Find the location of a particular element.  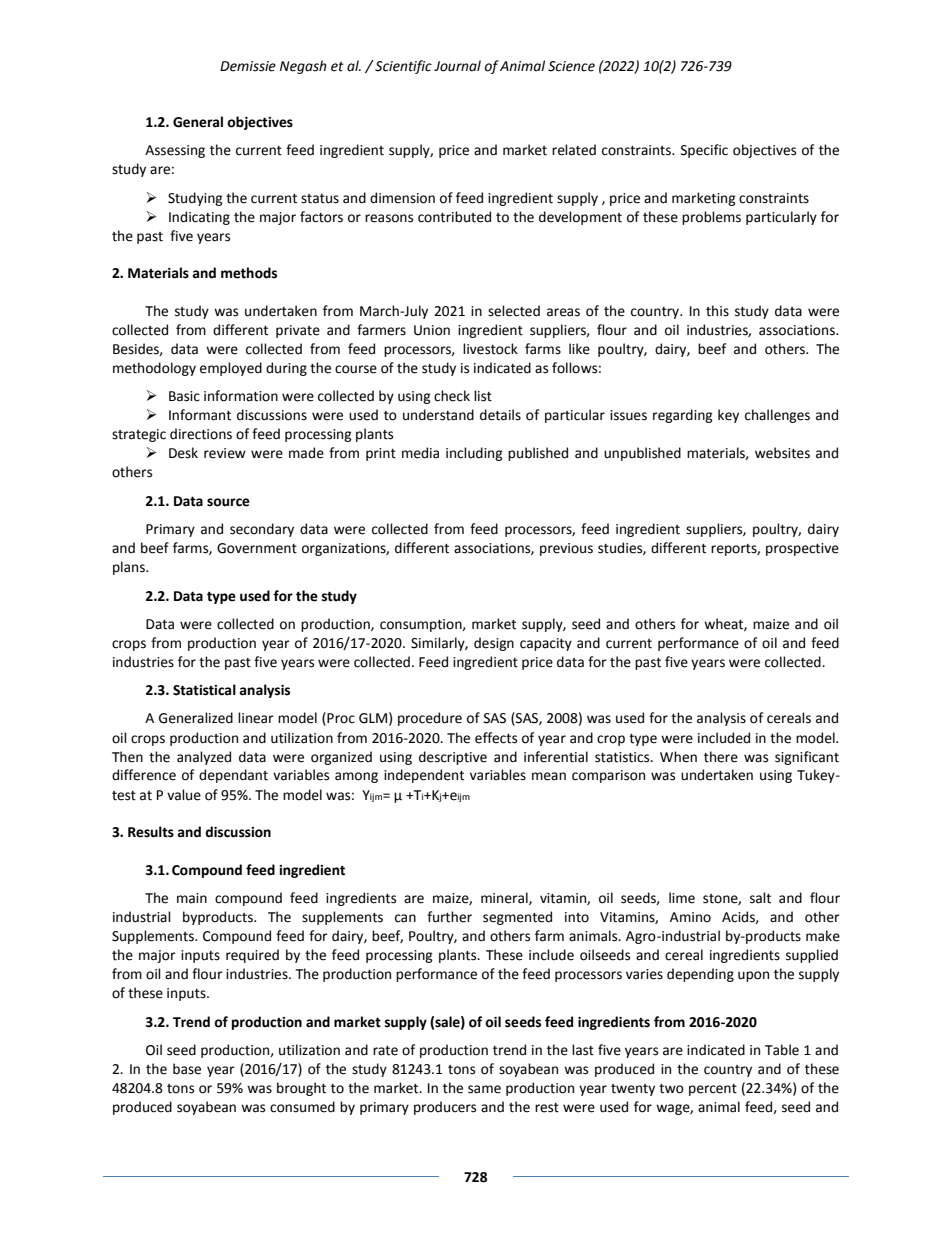

analyzed is located at coordinates (204, 758).
